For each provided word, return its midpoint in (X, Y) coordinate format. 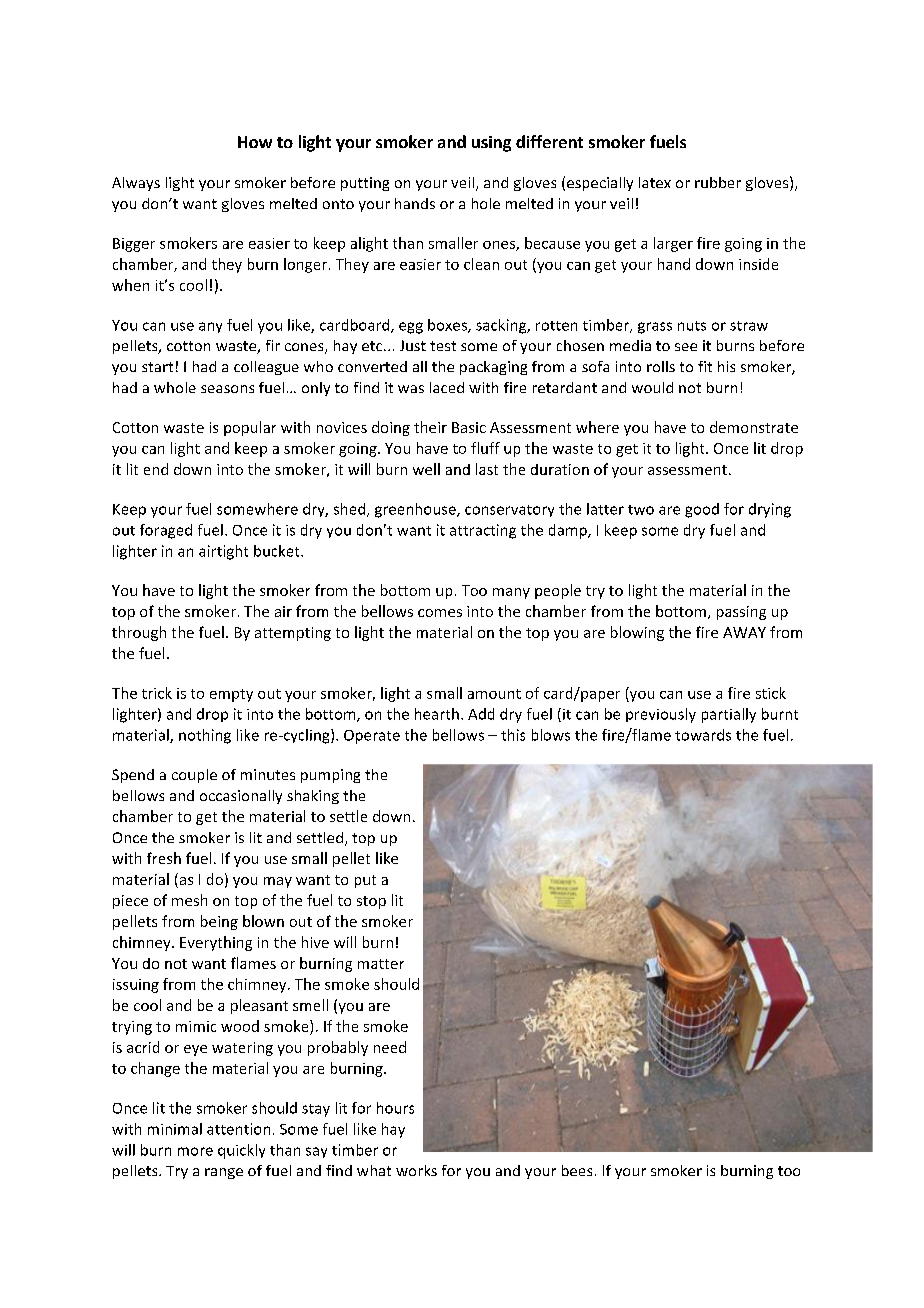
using (491, 144)
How (255, 142)
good (702, 510)
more (195, 1151)
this (513, 735)
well (426, 469)
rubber (718, 182)
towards (703, 735)
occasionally (241, 797)
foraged (166, 531)
